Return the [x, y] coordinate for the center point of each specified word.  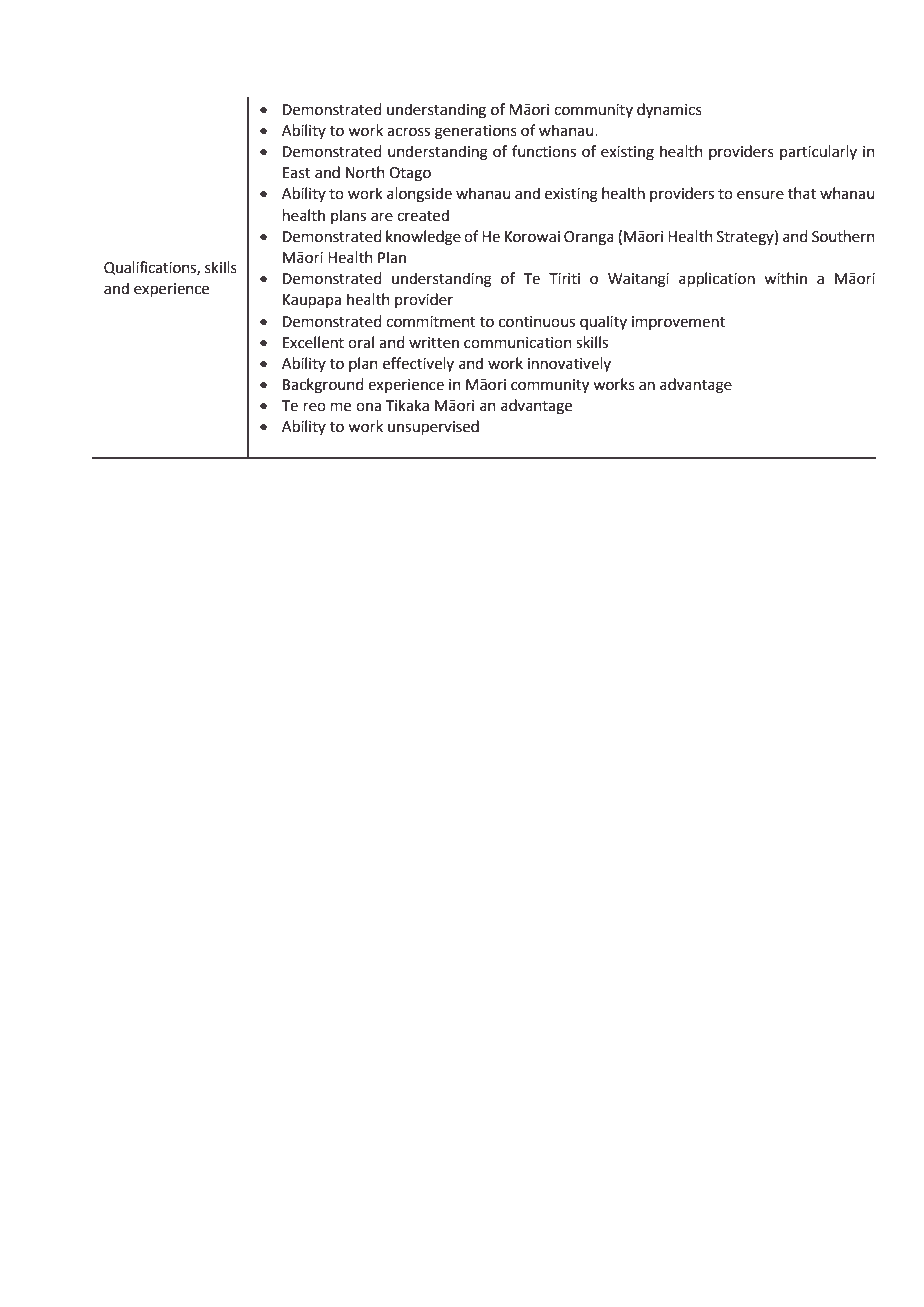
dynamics [669, 111]
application [717, 280]
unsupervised [433, 428]
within [785, 278]
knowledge [423, 238]
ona [368, 407]
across [408, 132]
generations [476, 132]
